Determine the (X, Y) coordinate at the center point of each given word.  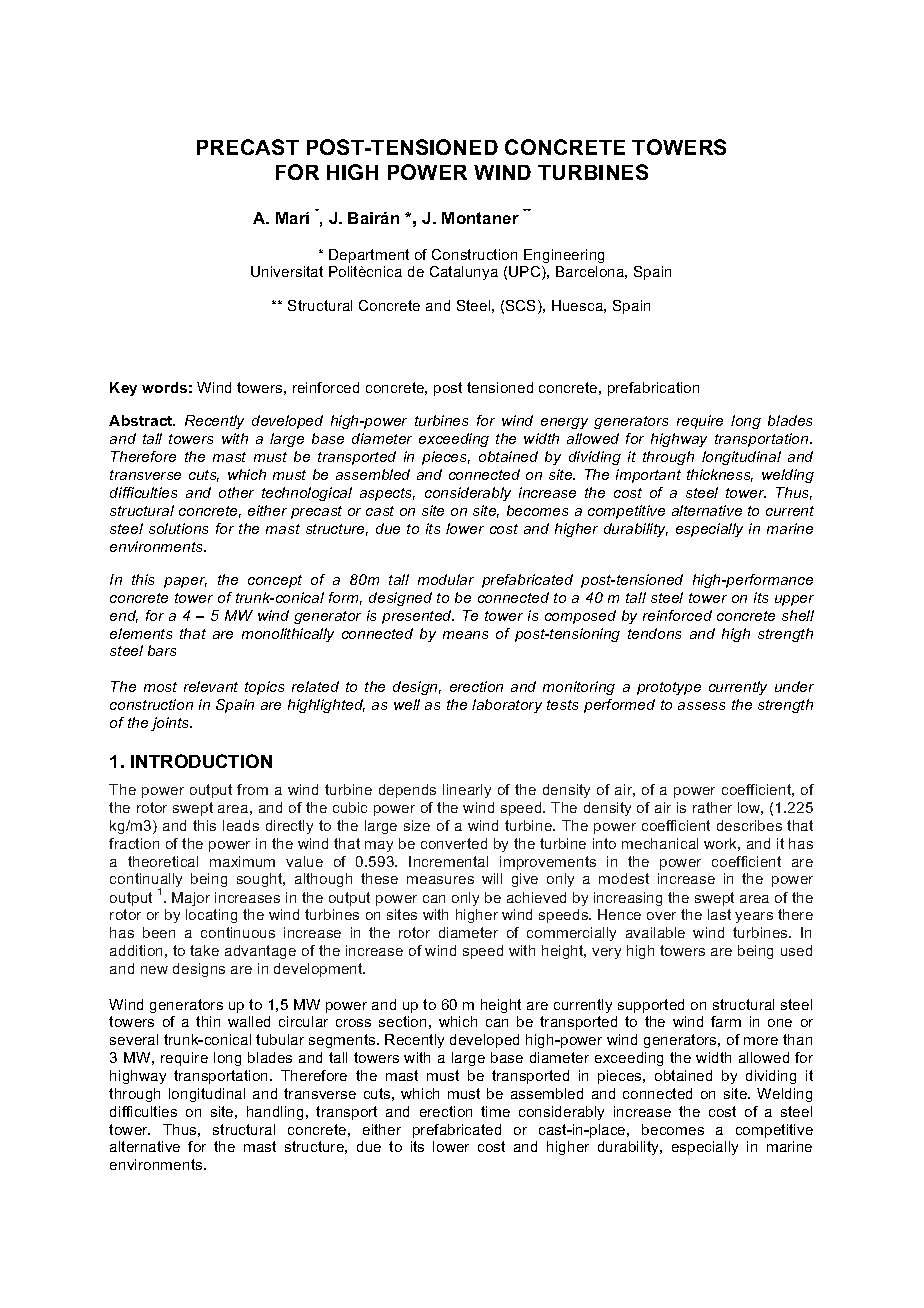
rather (712, 807)
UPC (526, 273)
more (761, 1041)
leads (241, 825)
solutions (178, 528)
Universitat (287, 271)
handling (275, 1113)
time (495, 1111)
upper (794, 600)
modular (446, 579)
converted (454, 843)
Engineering (564, 256)
